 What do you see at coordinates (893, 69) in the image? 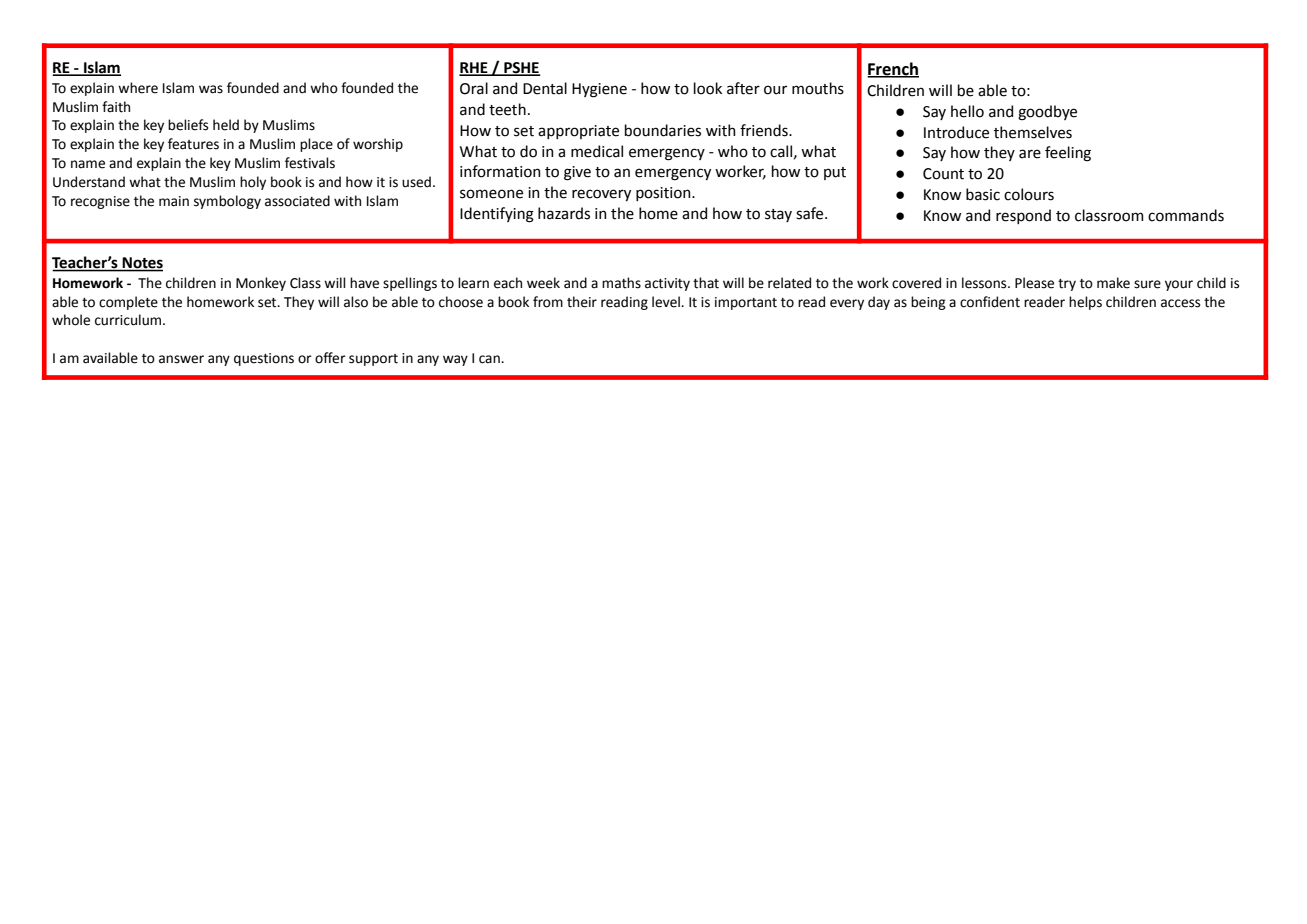
I see `French` at bounding box center [893, 69].
